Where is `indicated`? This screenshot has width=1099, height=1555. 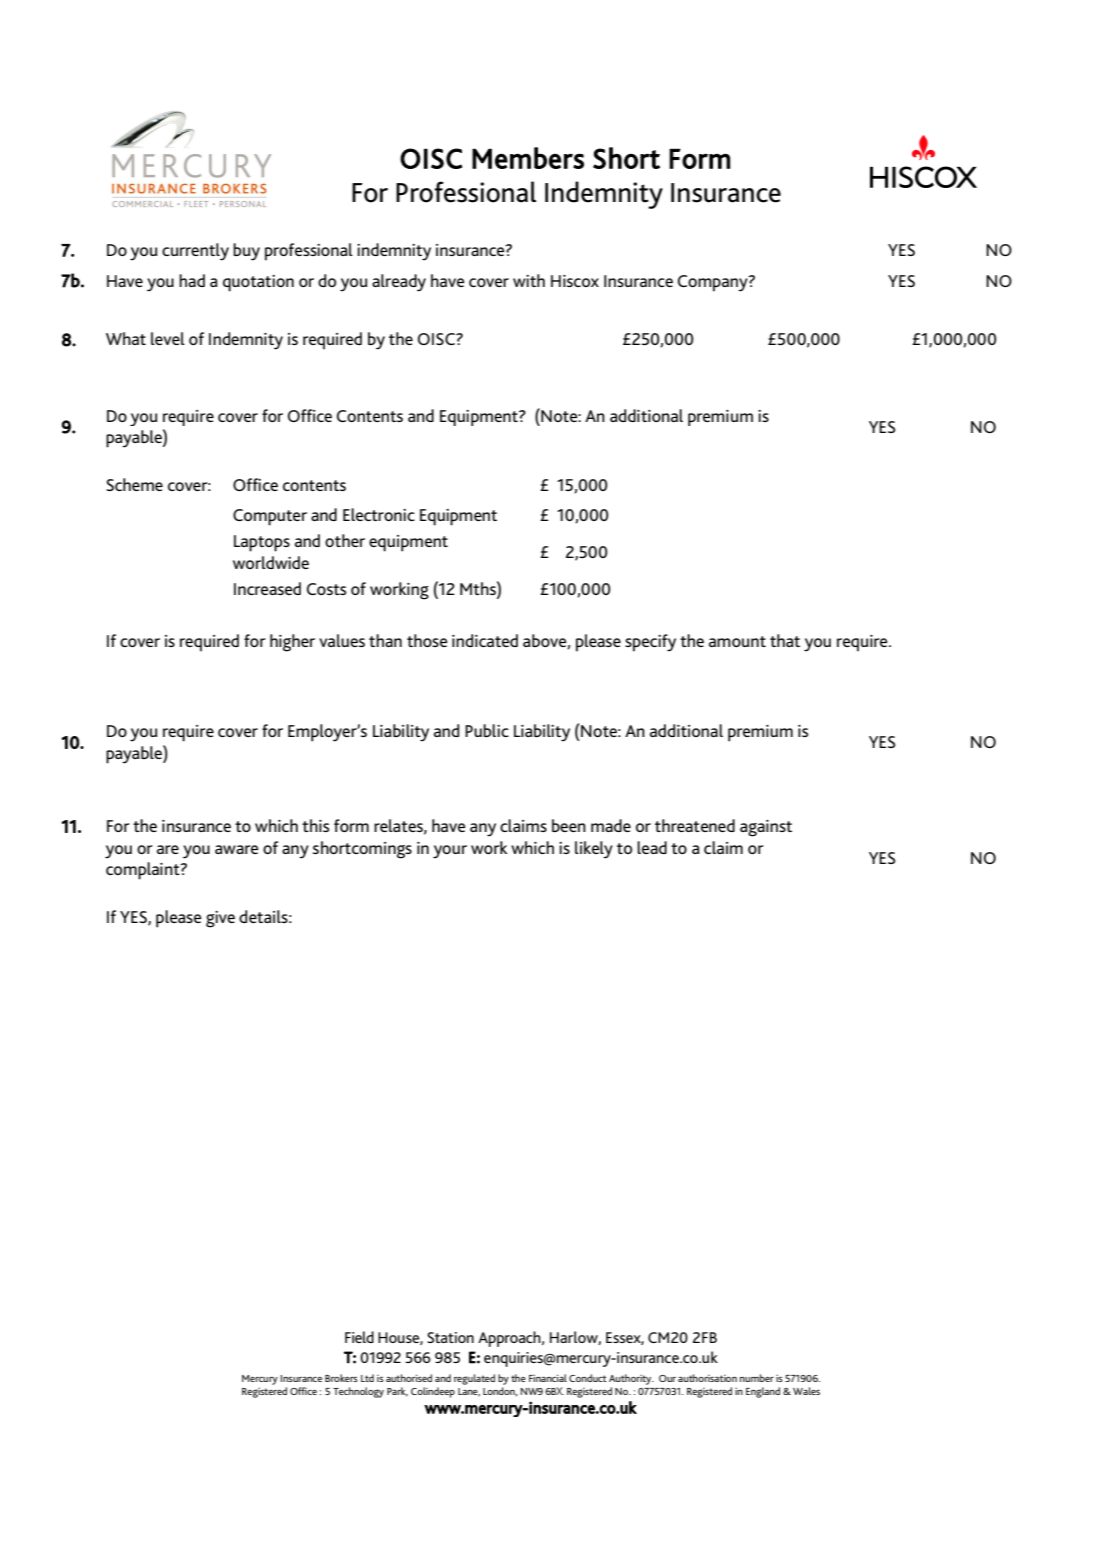
indicated is located at coordinates (485, 640).
